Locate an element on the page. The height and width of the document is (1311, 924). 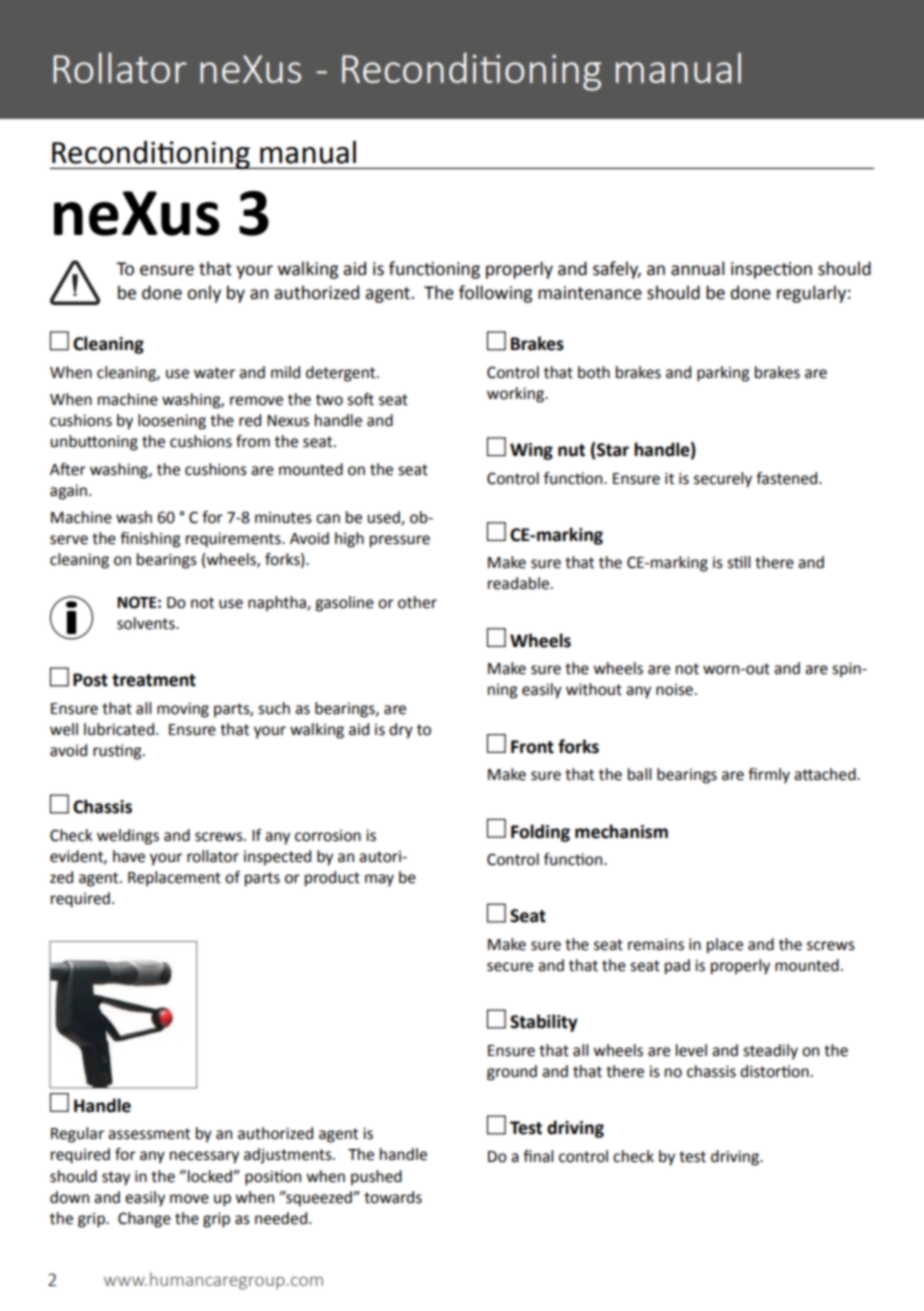
maintenance is located at coordinates (590, 293).
